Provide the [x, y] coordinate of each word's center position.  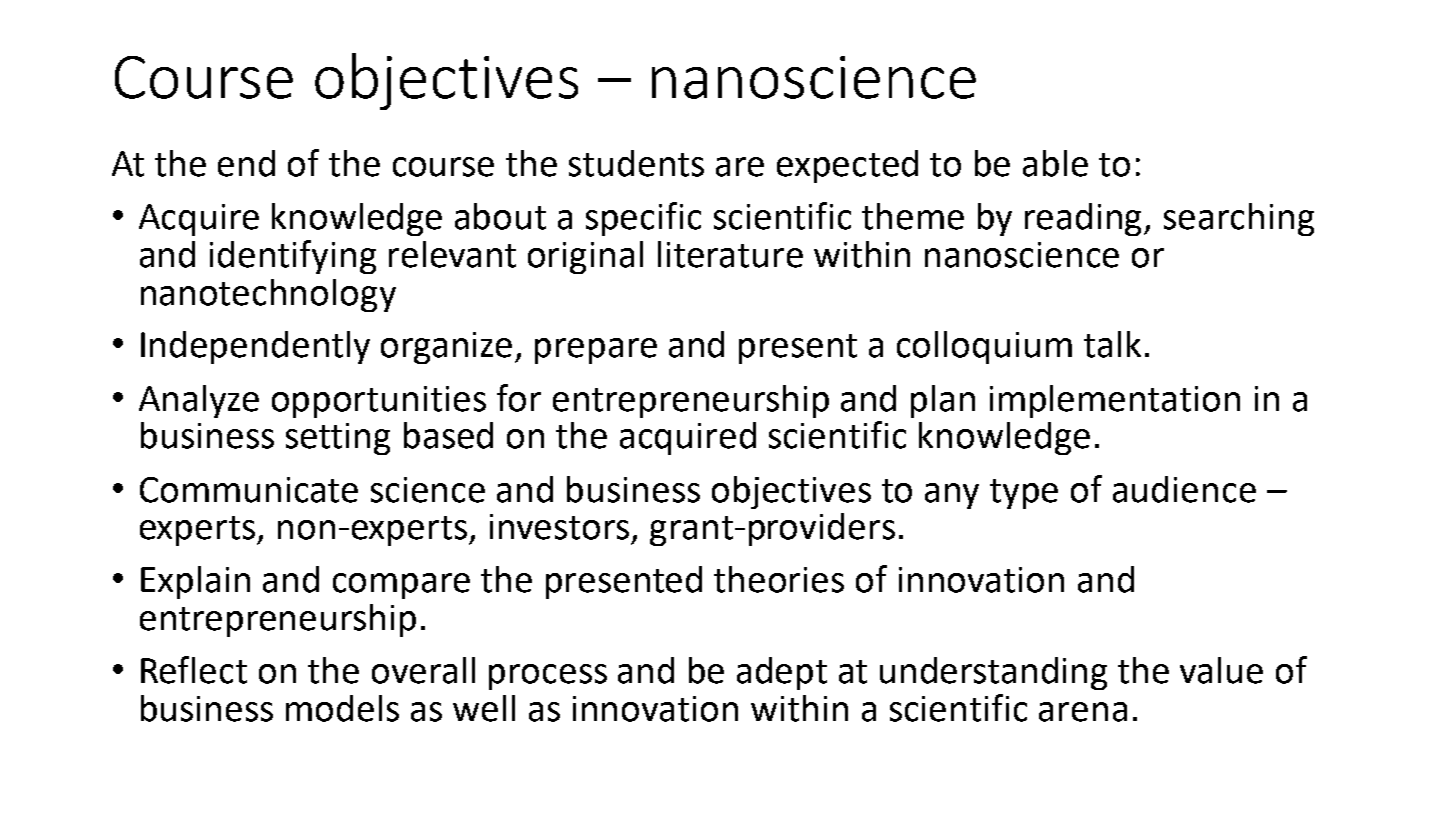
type [1024, 494]
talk [1112, 344]
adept [782, 673]
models [342, 708]
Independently [255, 347]
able [1055, 163]
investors [559, 527]
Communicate [249, 490]
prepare [596, 351]
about [500, 216]
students [636, 163]
